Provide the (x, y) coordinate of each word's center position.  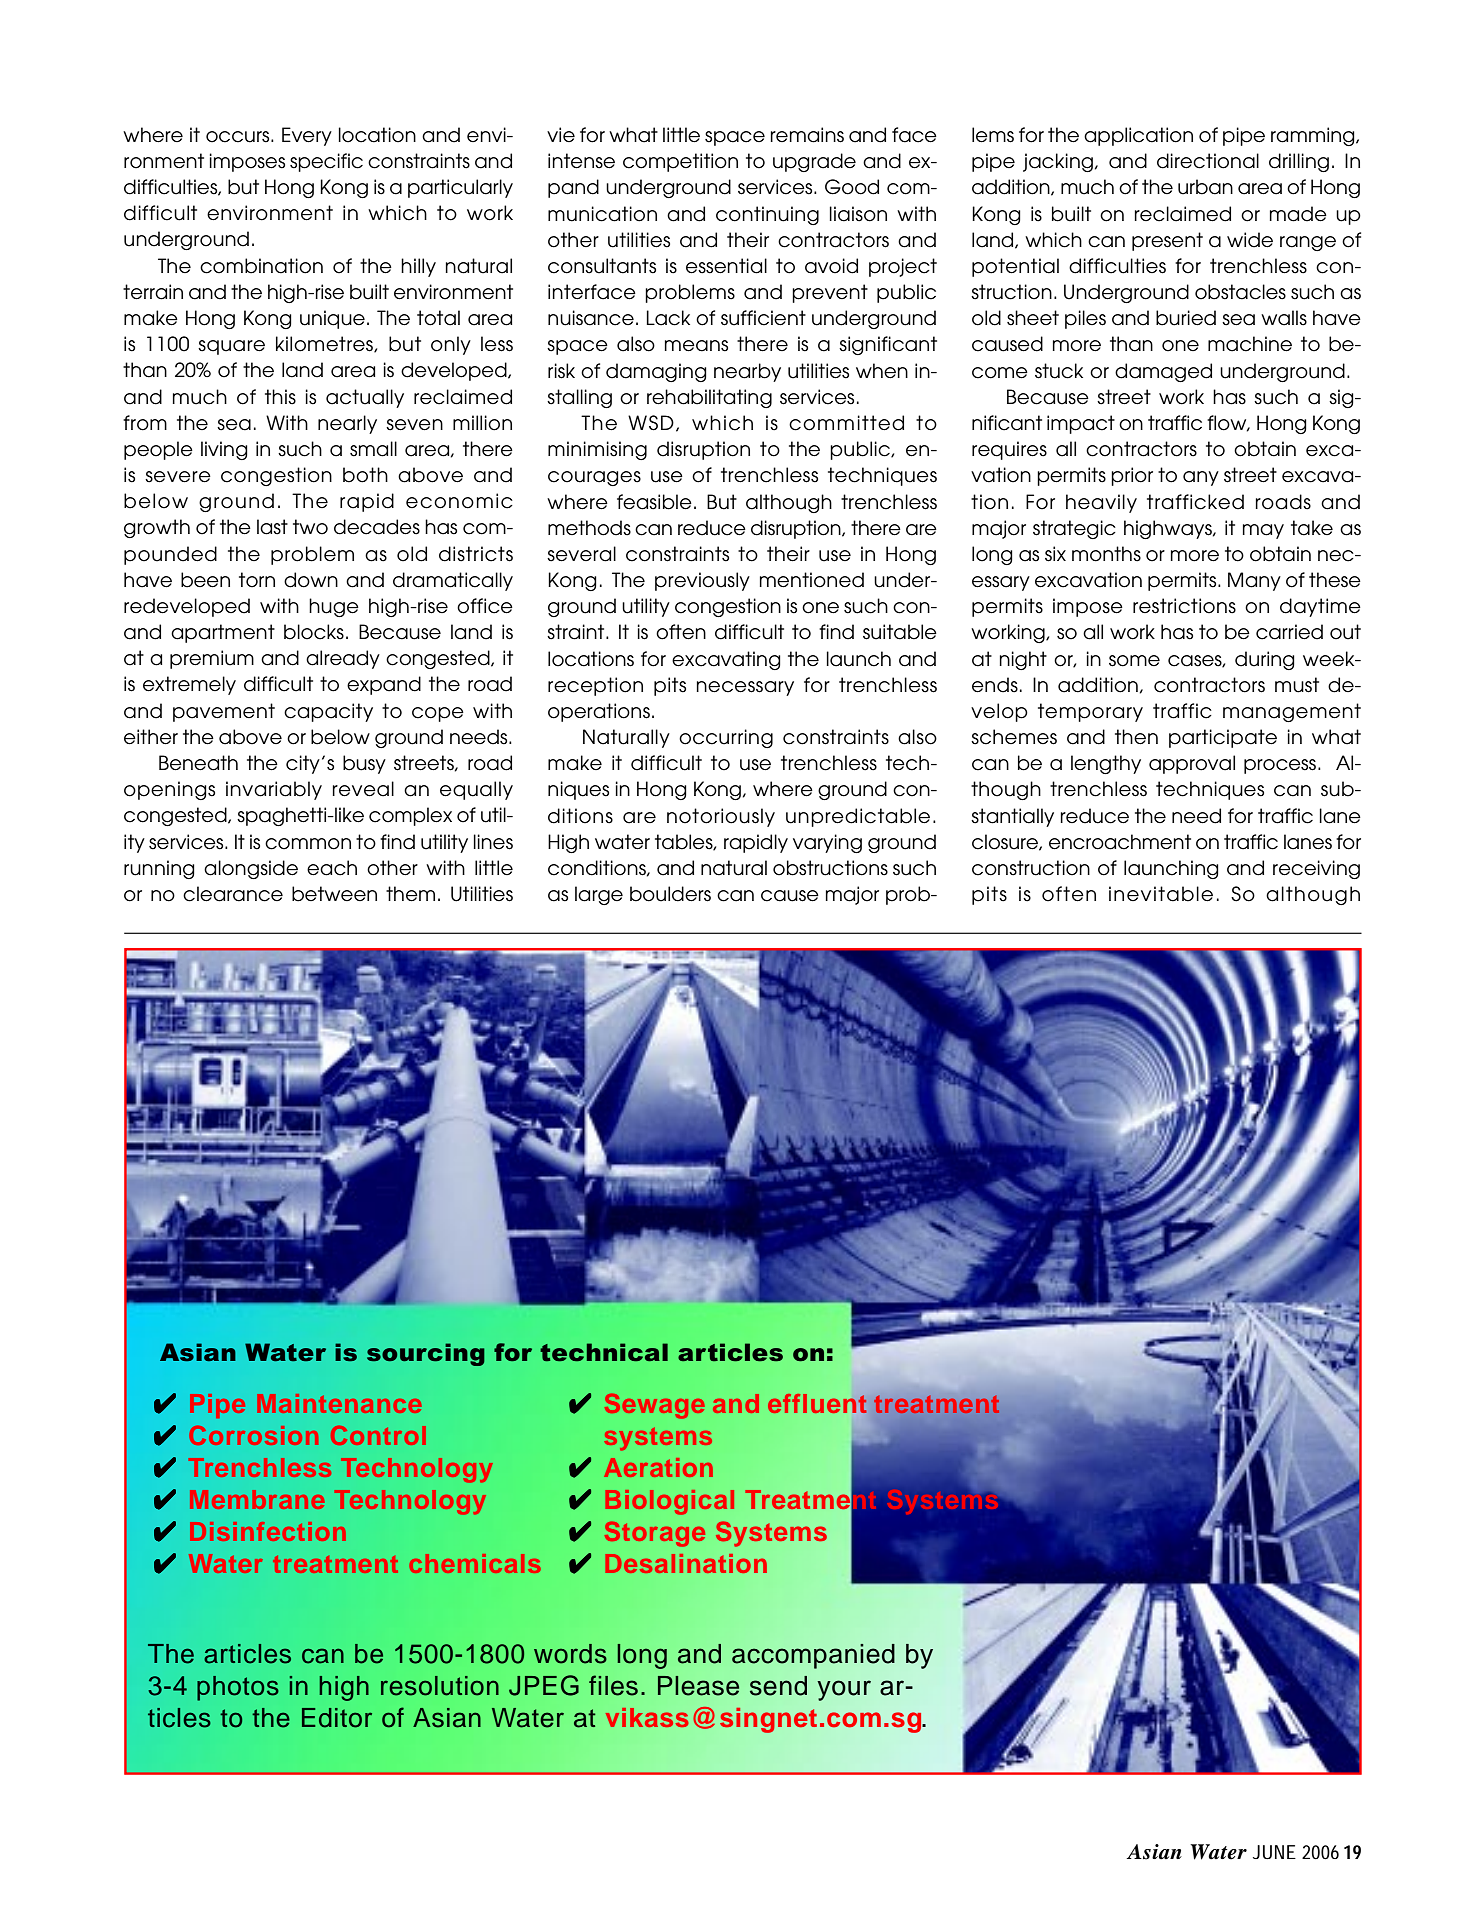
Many (1254, 581)
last (272, 527)
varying (827, 843)
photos (238, 1688)
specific (326, 162)
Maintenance (339, 1403)
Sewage (654, 1406)
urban (1205, 187)
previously (702, 581)
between (334, 894)
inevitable (1161, 894)
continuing (767, 215)
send (778, 1686)
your (844, 1690)
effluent (817, 1403)
